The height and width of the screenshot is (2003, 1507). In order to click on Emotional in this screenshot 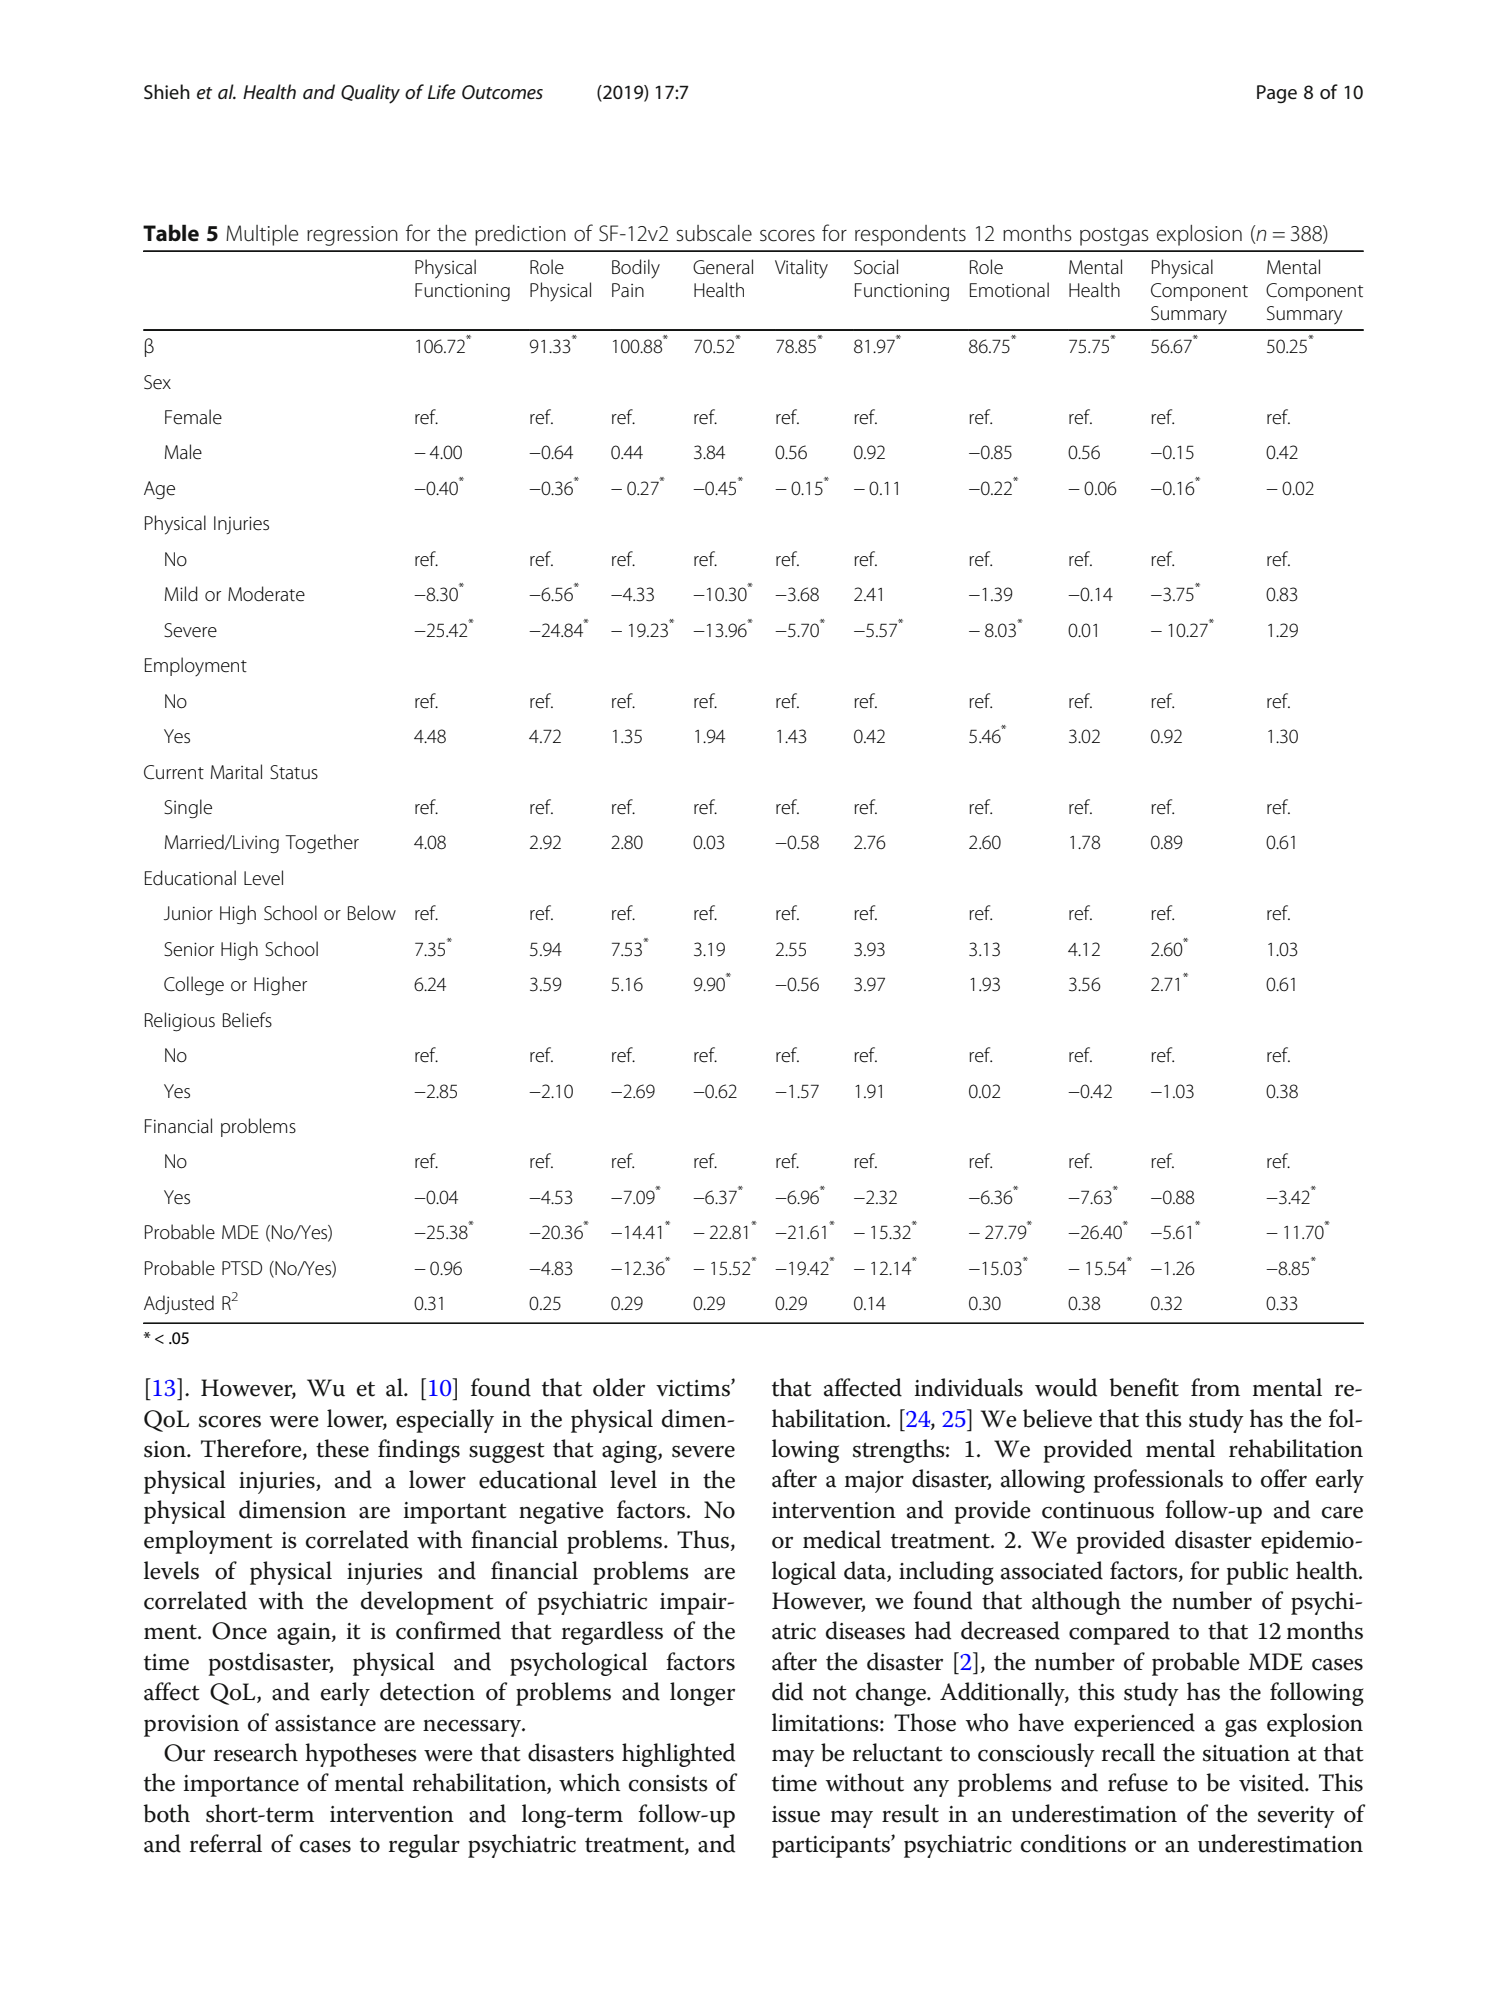, I will do `click(1009, 290)`.
